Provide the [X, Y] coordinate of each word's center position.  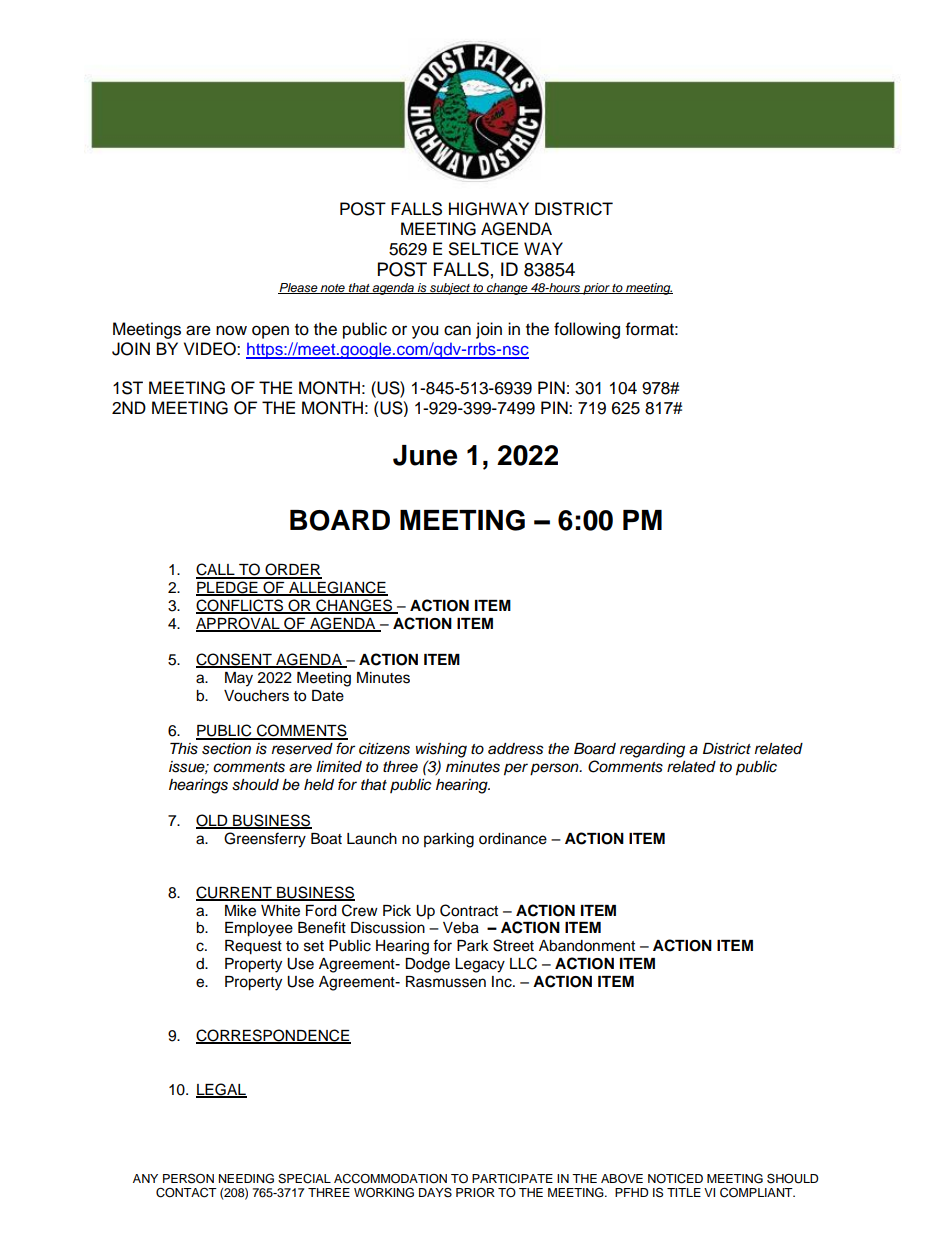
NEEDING [246, 1178]
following [587, 330]
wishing [441, 750]
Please [299, 288]
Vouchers [256, 696]
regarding [652, 750]
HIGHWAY [489, 209]
